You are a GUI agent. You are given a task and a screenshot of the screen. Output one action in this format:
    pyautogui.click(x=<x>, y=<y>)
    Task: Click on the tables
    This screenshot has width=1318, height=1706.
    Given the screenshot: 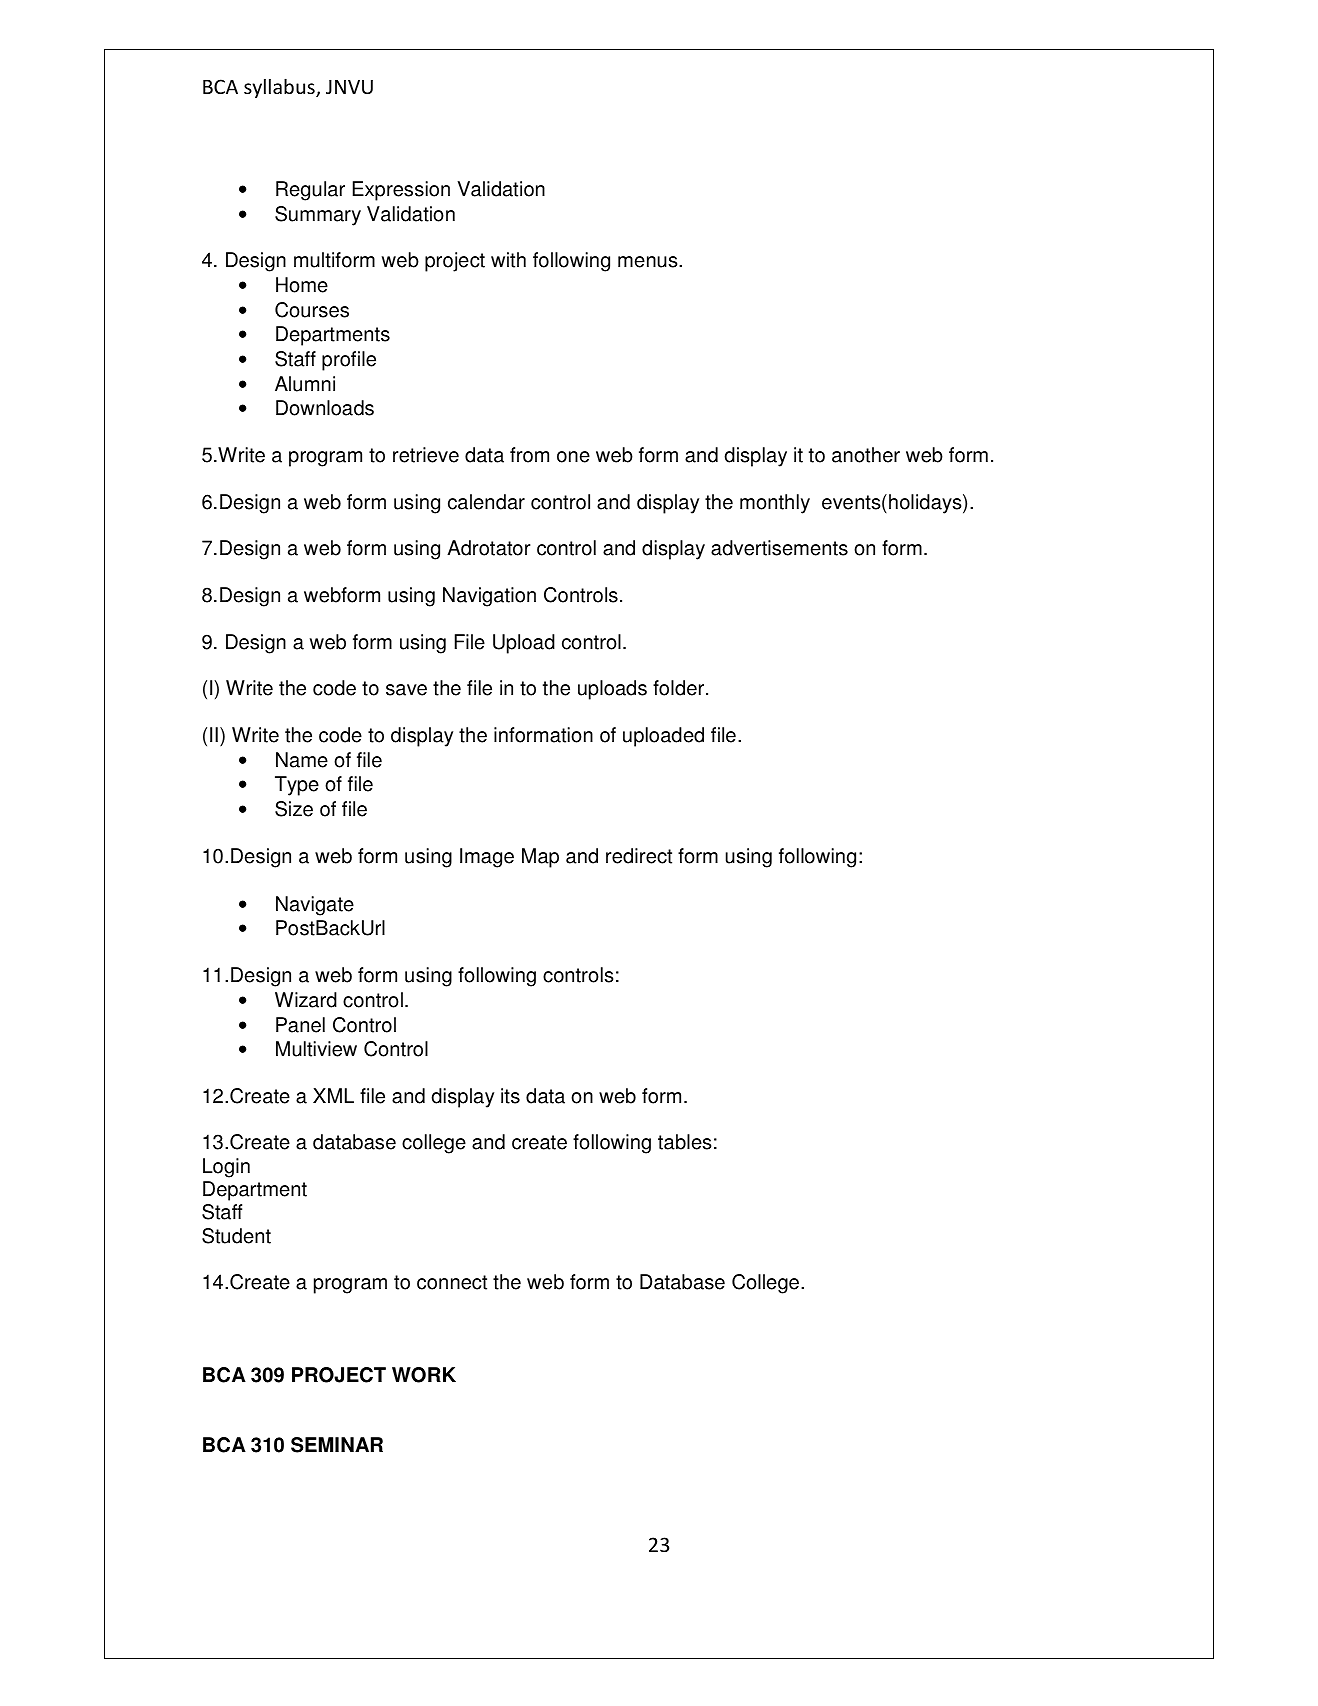 What is the action you would take?
    pyautogui.click(x=684, y=1142)
